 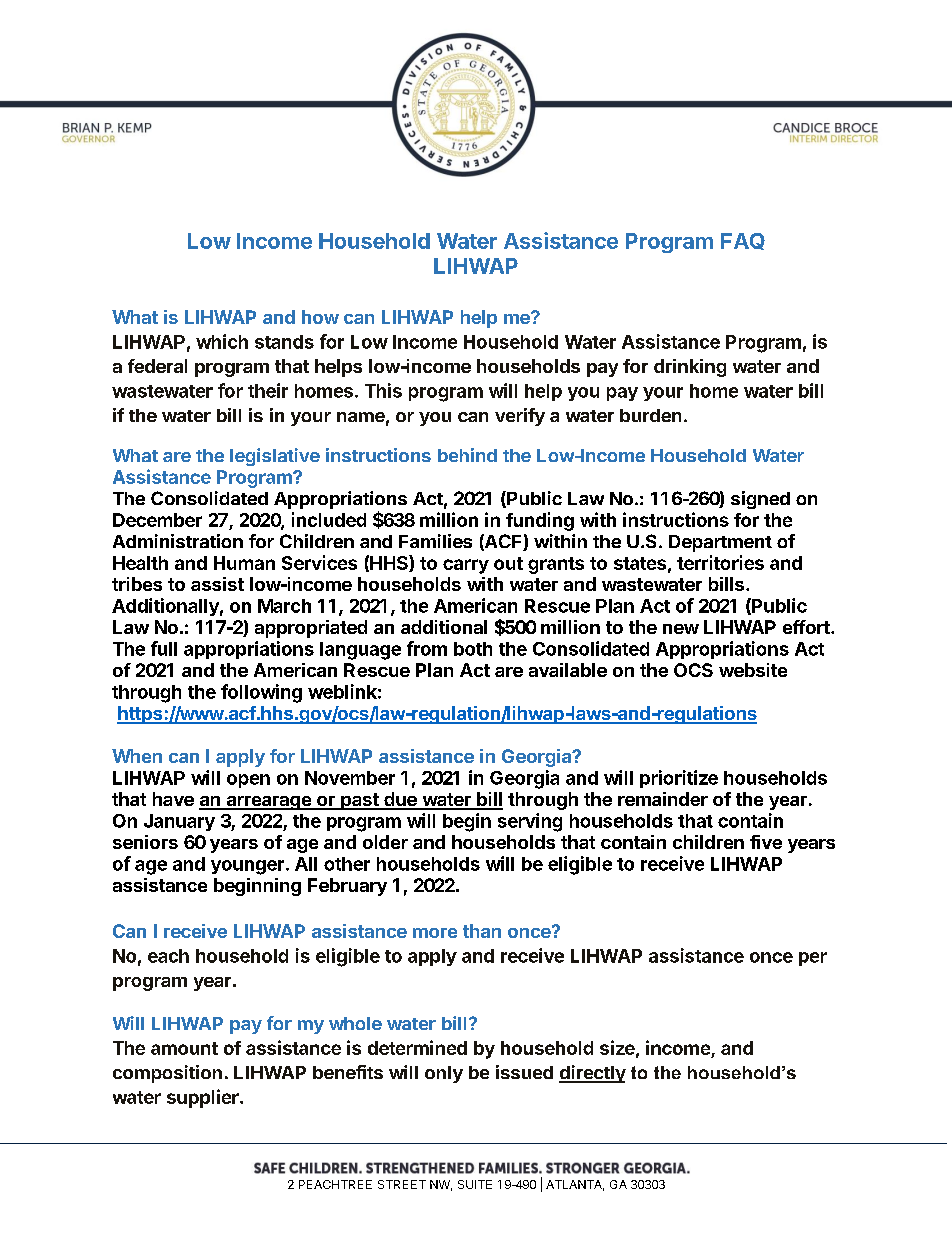 I want to click on FAQ, so click(x=743, y=241).
